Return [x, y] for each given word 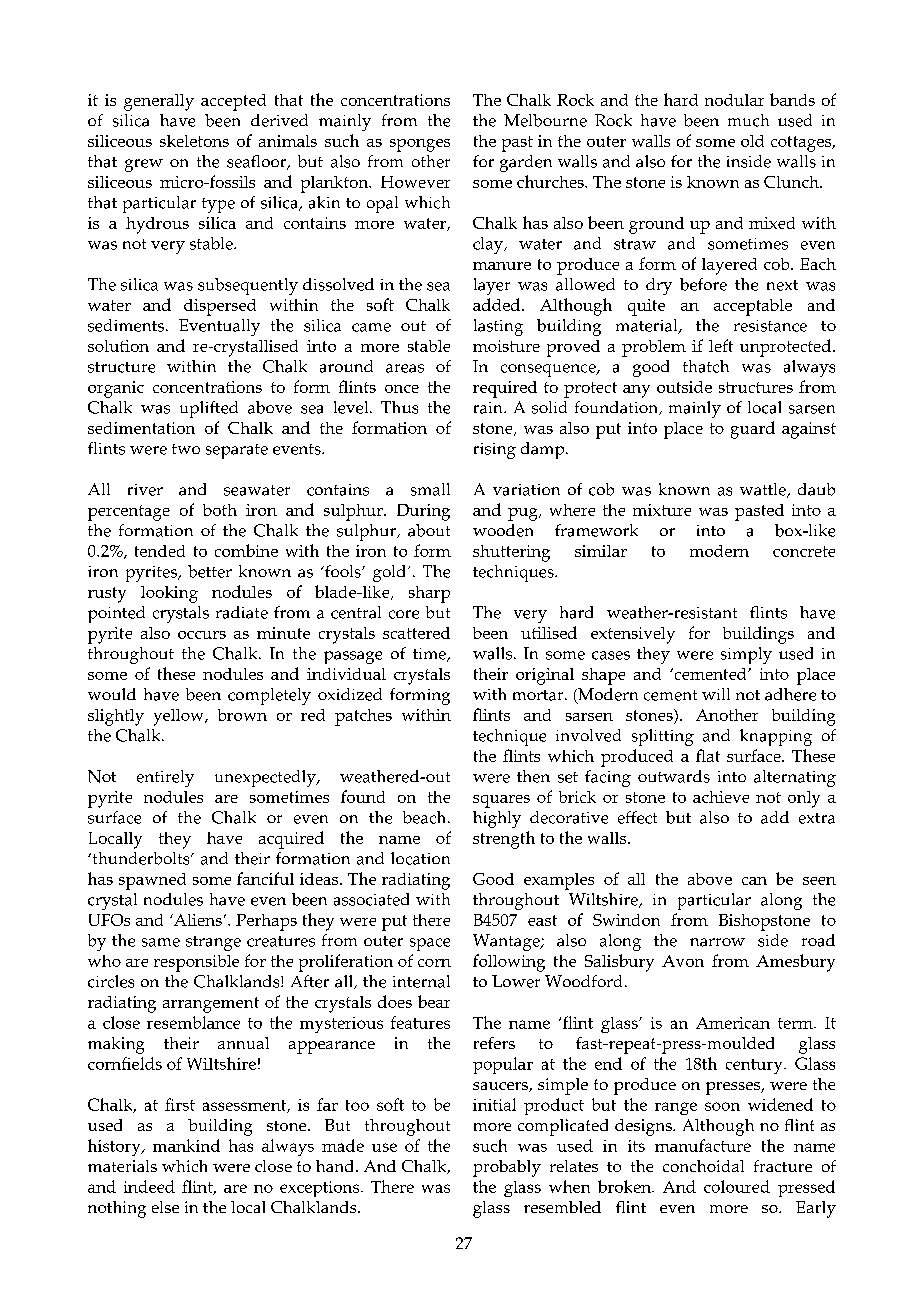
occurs [202, 635]
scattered [416, 633]
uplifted [209, 409]
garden [526, 163]
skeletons [194, 141]
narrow [717, 942]
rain [489, 408]
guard [753, 430]
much [748, 120]
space [430, 944]
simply [746, 655]
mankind [186, 1145]
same [161, 942]
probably [507, 1168]
